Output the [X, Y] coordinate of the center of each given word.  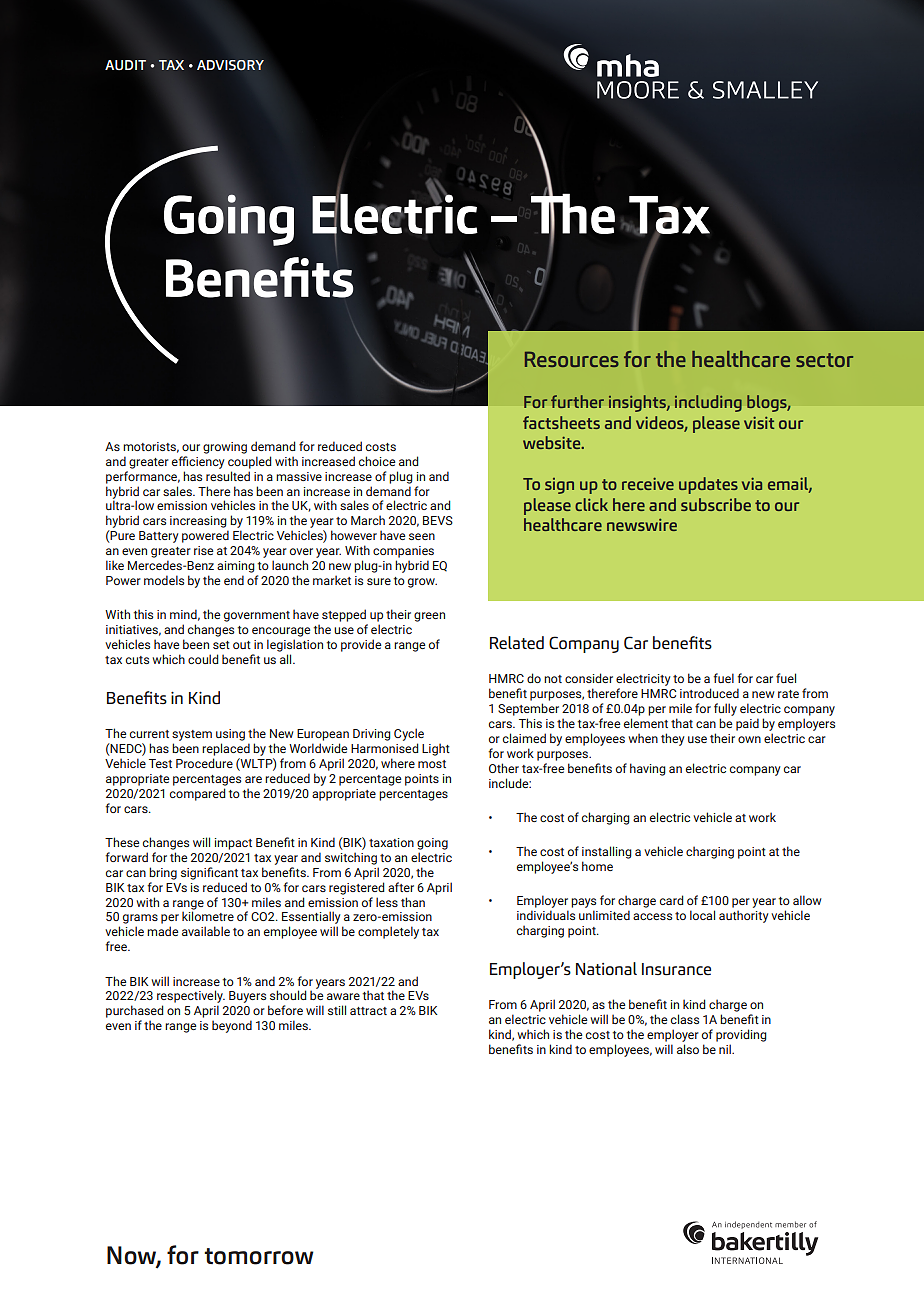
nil [726, 1049]
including [708, 403]
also [688, 1049]
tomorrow [259, 1256]
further [577, 401]
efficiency [198, 462]
